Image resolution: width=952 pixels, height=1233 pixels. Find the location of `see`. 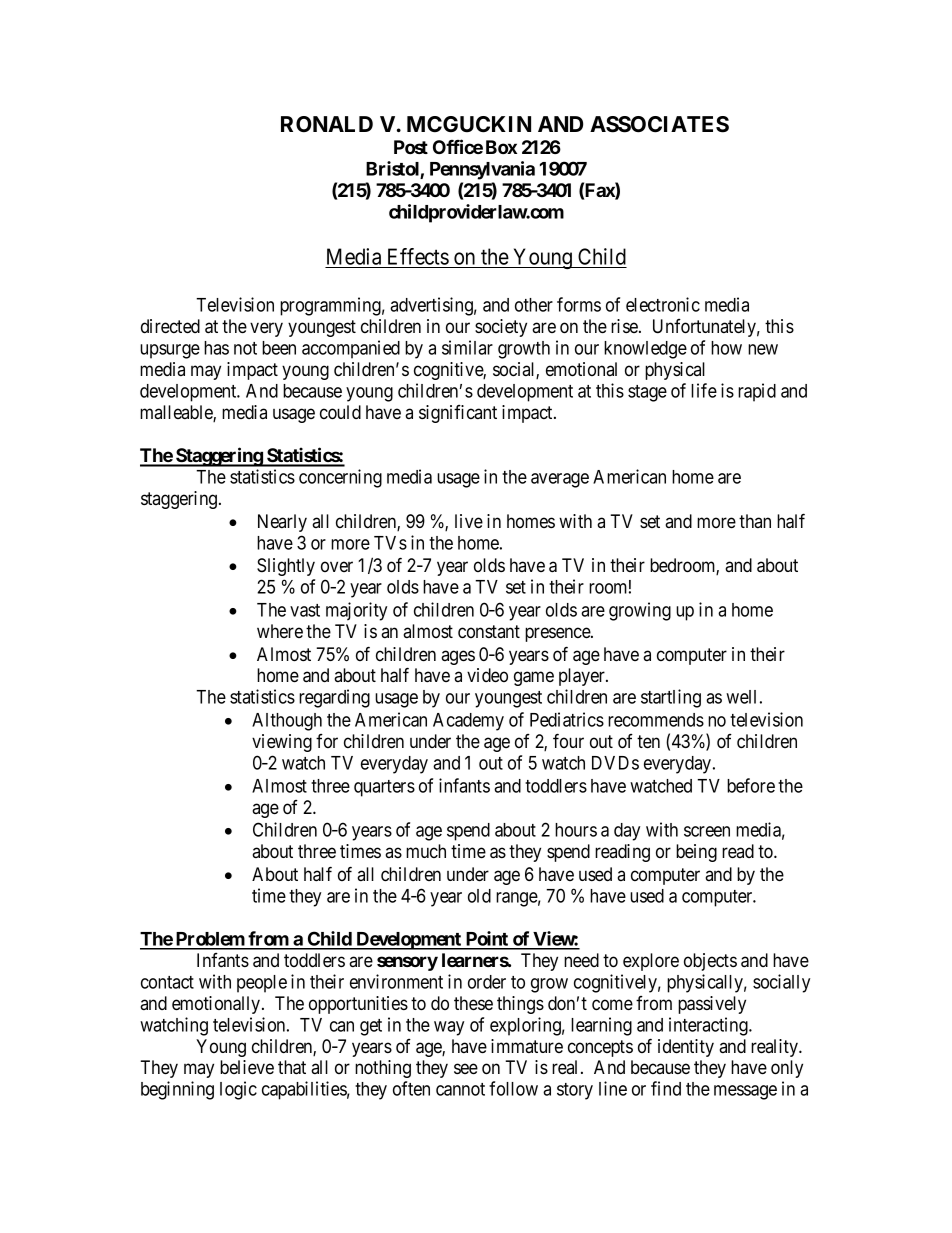

see is located at coordinates (466, 1068).
